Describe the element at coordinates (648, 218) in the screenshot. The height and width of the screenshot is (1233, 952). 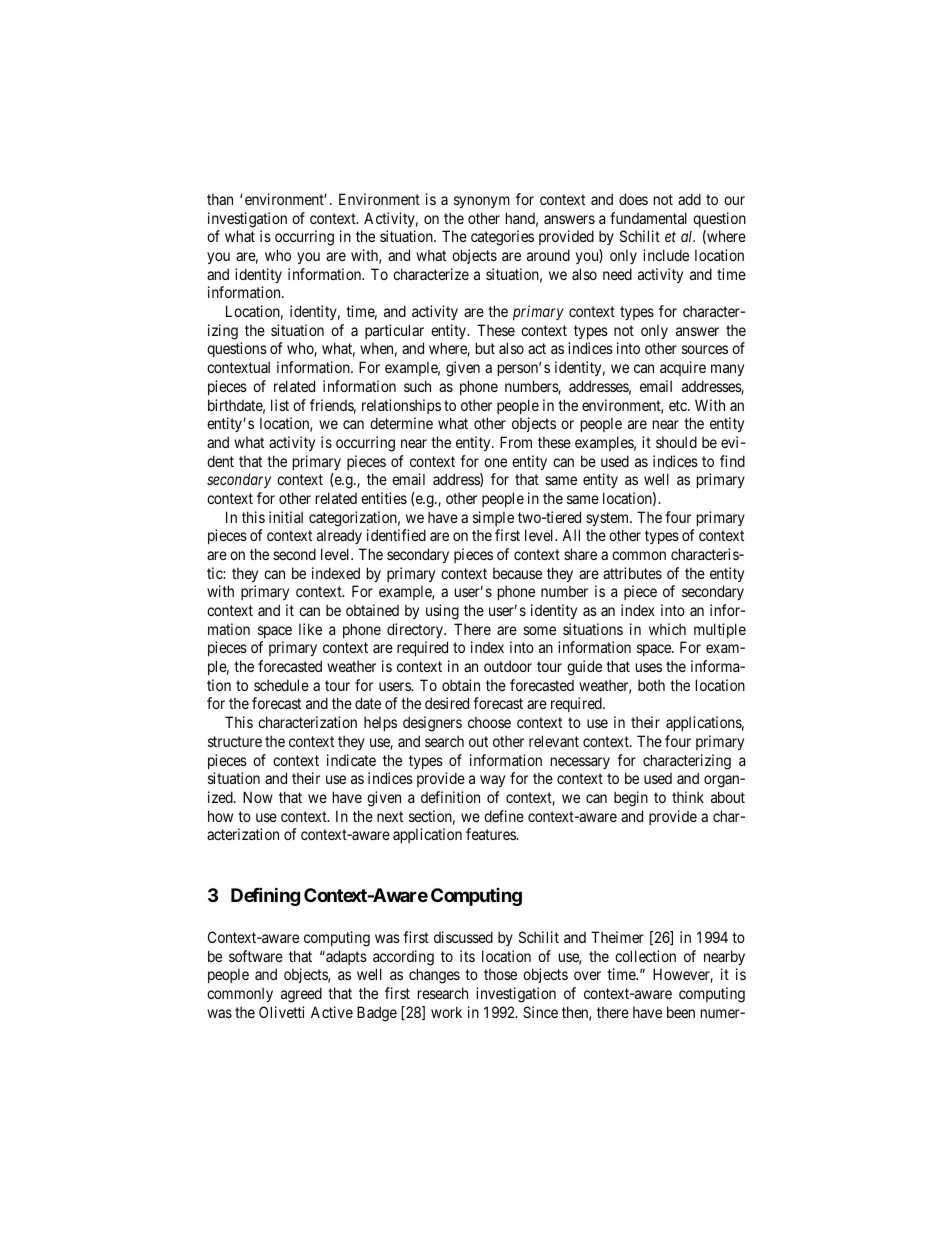
I see `fundamental` at that location.
